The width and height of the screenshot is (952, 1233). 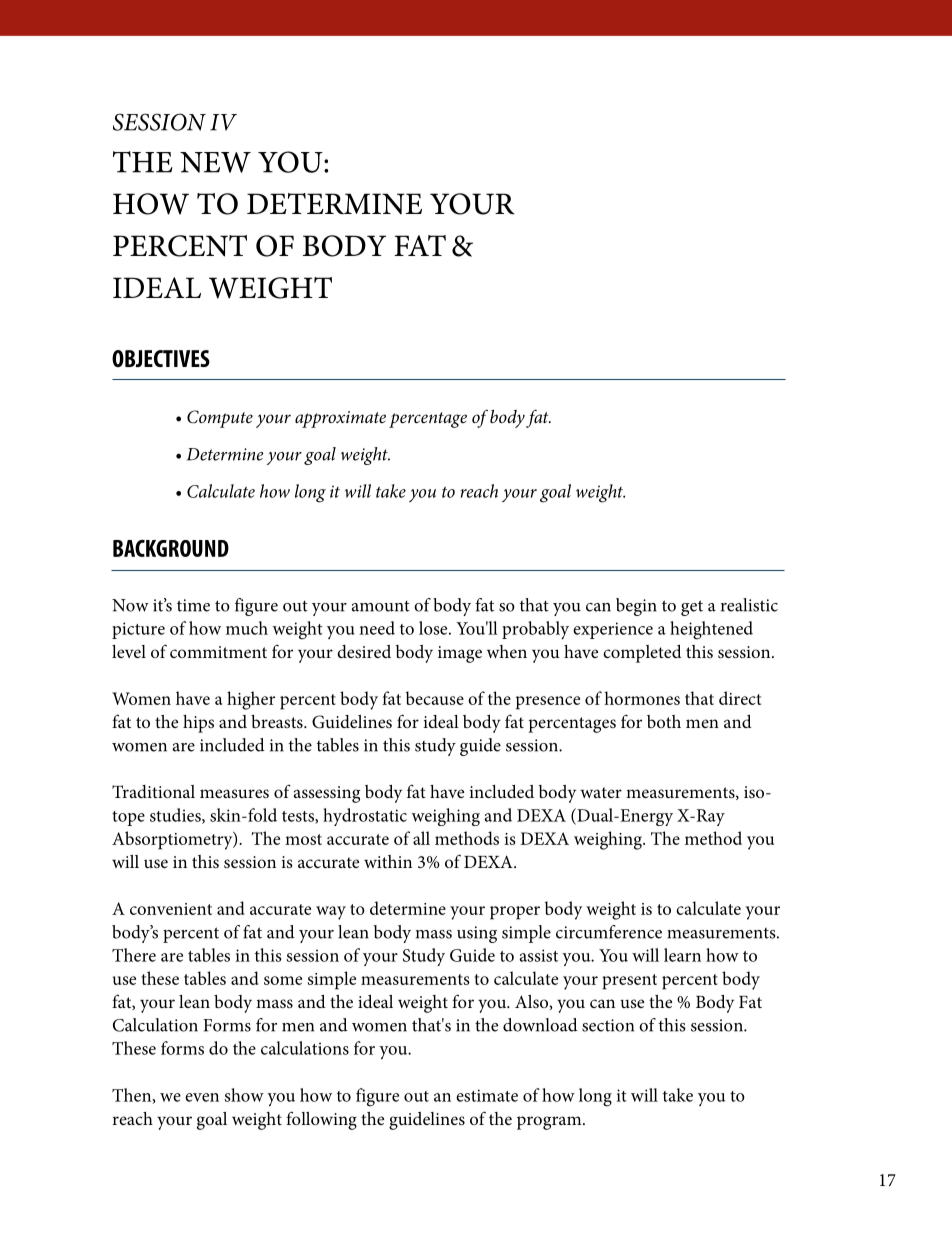 What do you see at coordinates (202, 1097) in the screenshot?
I see `even` at bounding box center [202, 1097].
